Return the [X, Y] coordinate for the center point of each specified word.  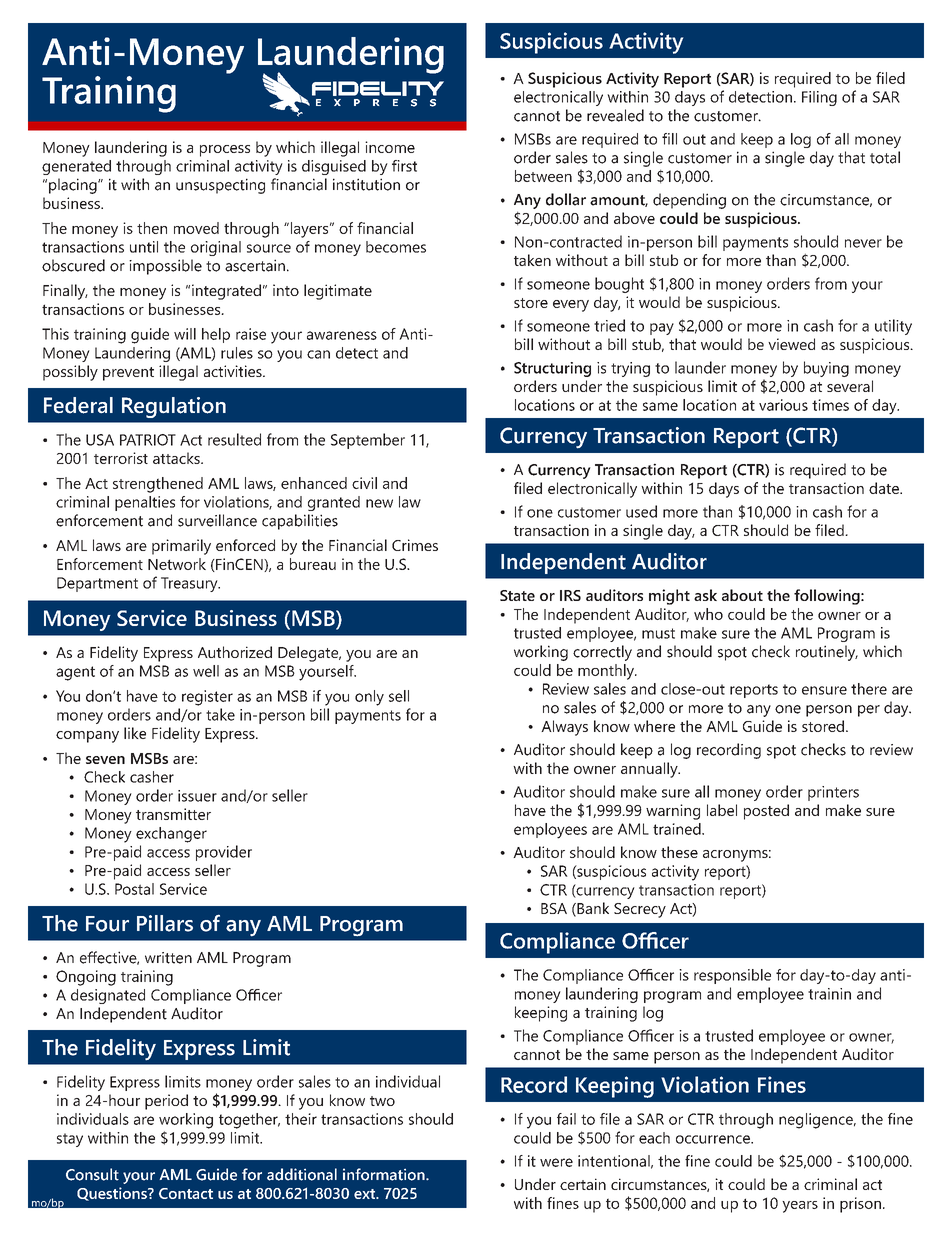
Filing [819, 98]
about [742, 595]
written [168, 958]
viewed [791, 344]
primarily [181, 547]
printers [833, 793]
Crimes [415, 545]
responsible [732, 976]
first [404, 166]
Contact [186, 1193]
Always [564, 728]
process [225, 151]
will [185, 334]
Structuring [552, 369]
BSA [554, 908]
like [135, 733]
